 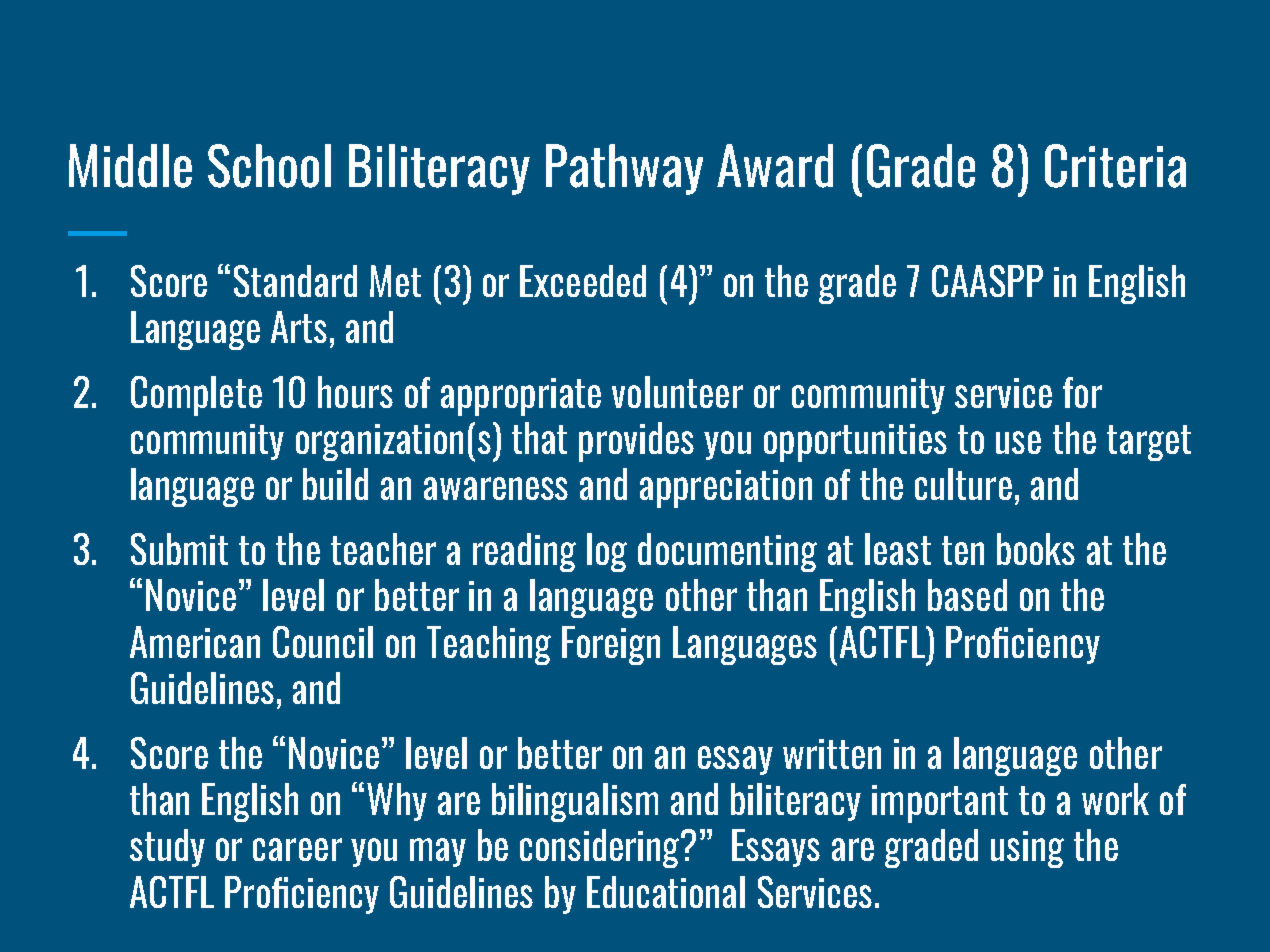 What do you see at coordinates (269, 166) in the image?
I see `School` at bounding box center [269, 166].
